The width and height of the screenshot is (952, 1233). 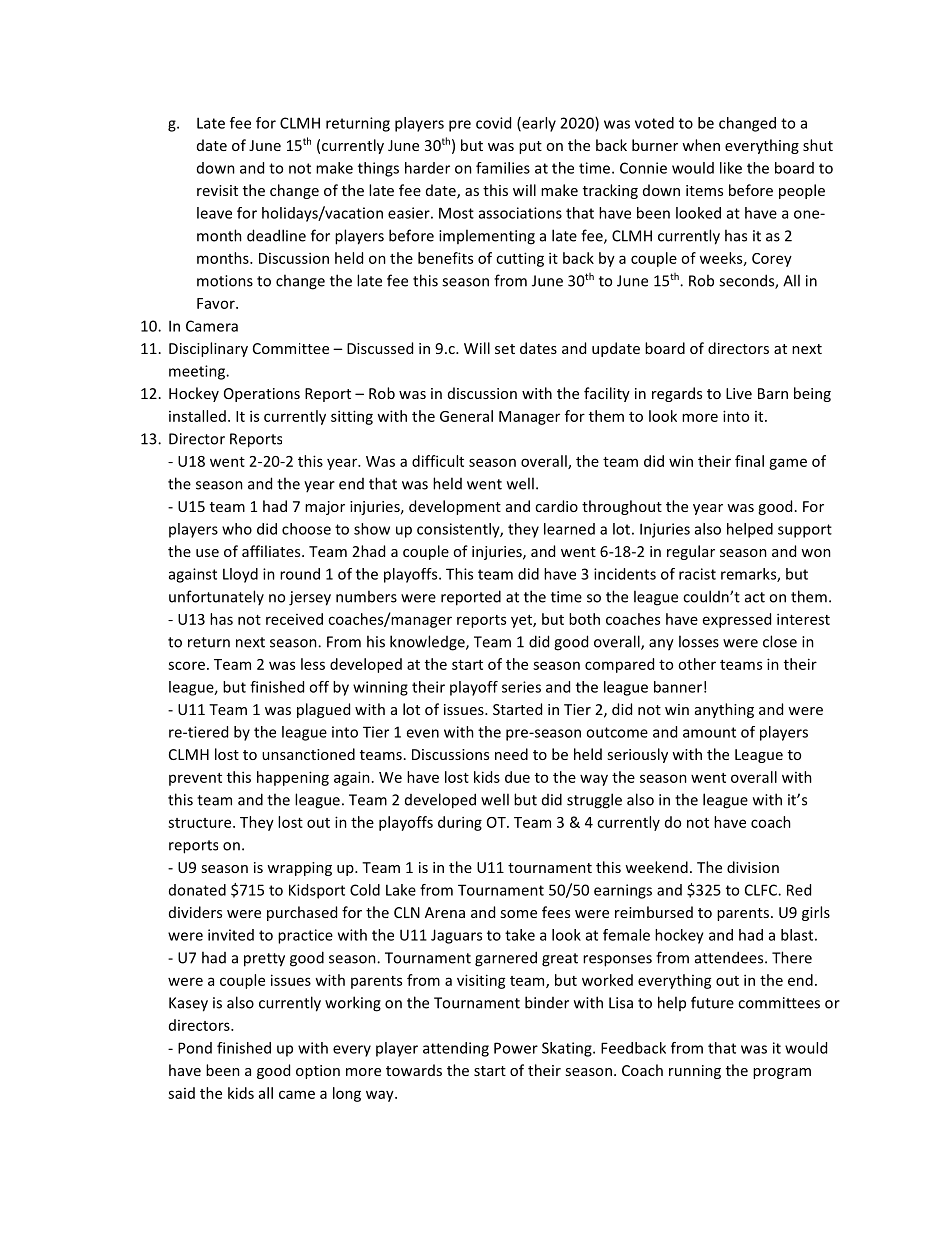 I want to click on knowledge, so click(x=428, y=643).
